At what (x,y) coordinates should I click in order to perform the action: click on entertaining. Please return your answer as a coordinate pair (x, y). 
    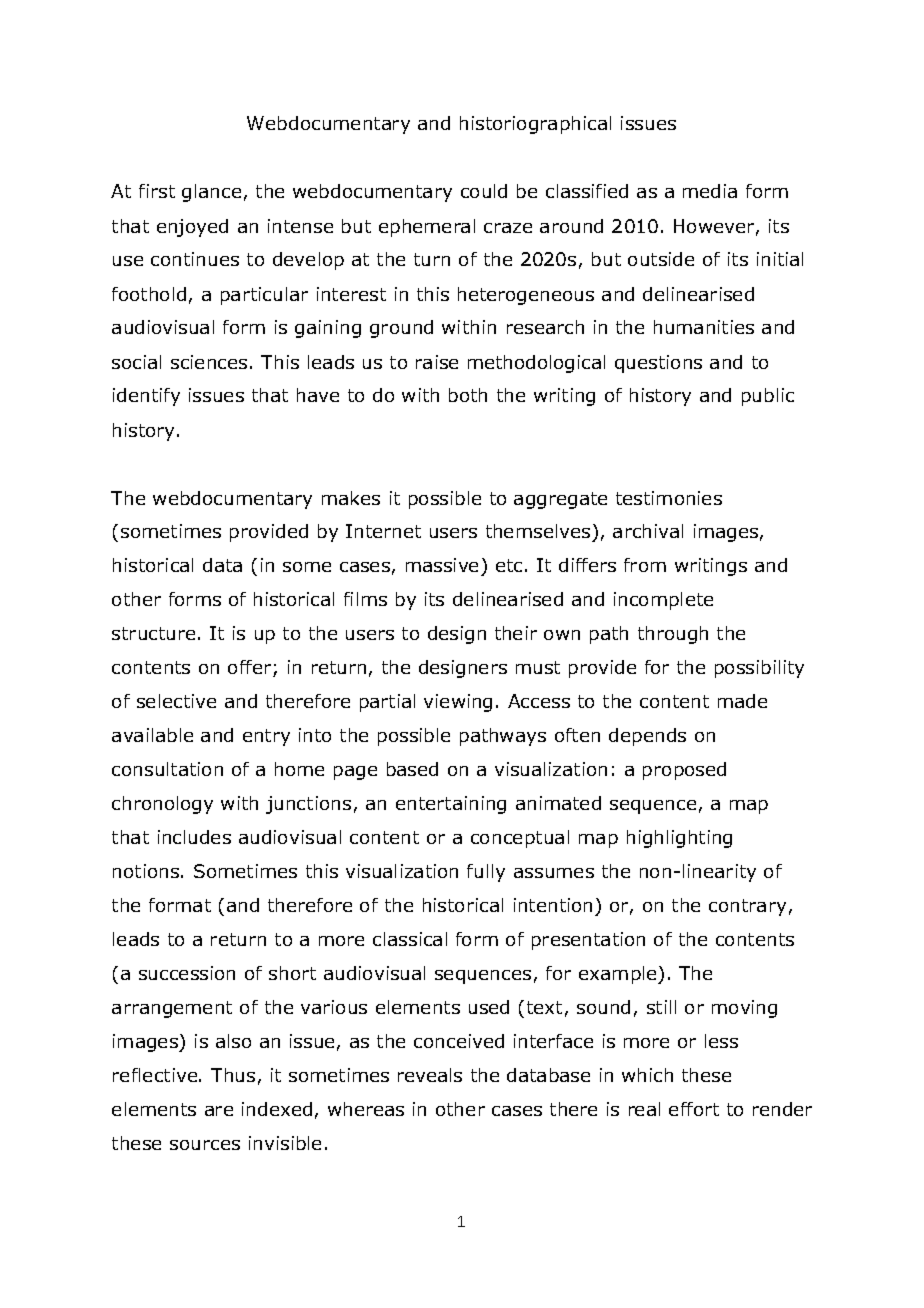
    Looking at the image, I should click on (451, 805).
